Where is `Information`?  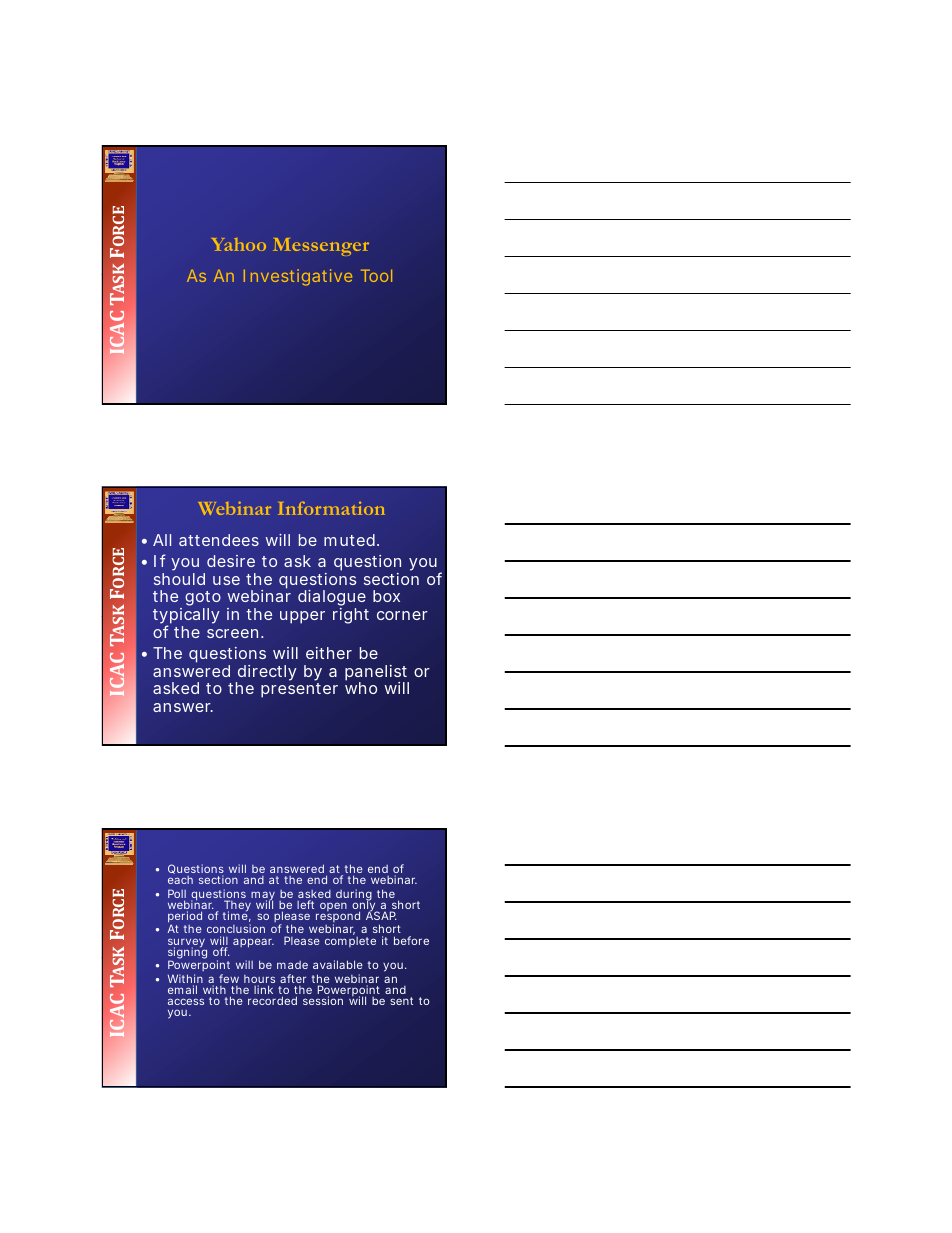 Information is located at coordinates (331, 508).
